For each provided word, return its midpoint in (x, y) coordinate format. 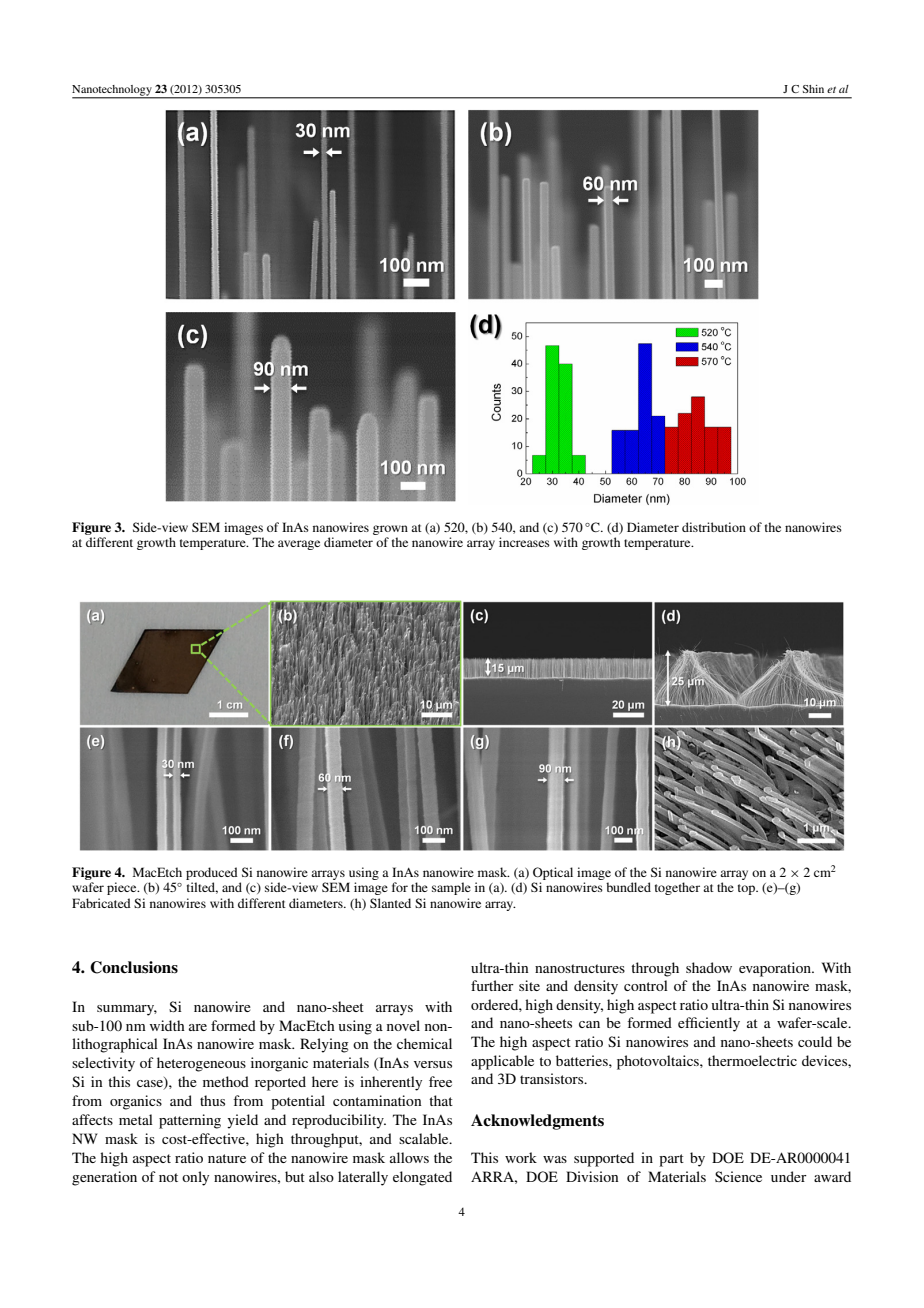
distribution (714, 527)
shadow (709, 967)
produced (212, 873)
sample (451, 888)
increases (524, 542)
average (299, 545)
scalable (425, 1138)
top (747, 889)
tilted (202, 888)
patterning (190, 1121)
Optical (553, 873)
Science (738, 1176)
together (677, 888)
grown (390, 530)
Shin (813, 89)
